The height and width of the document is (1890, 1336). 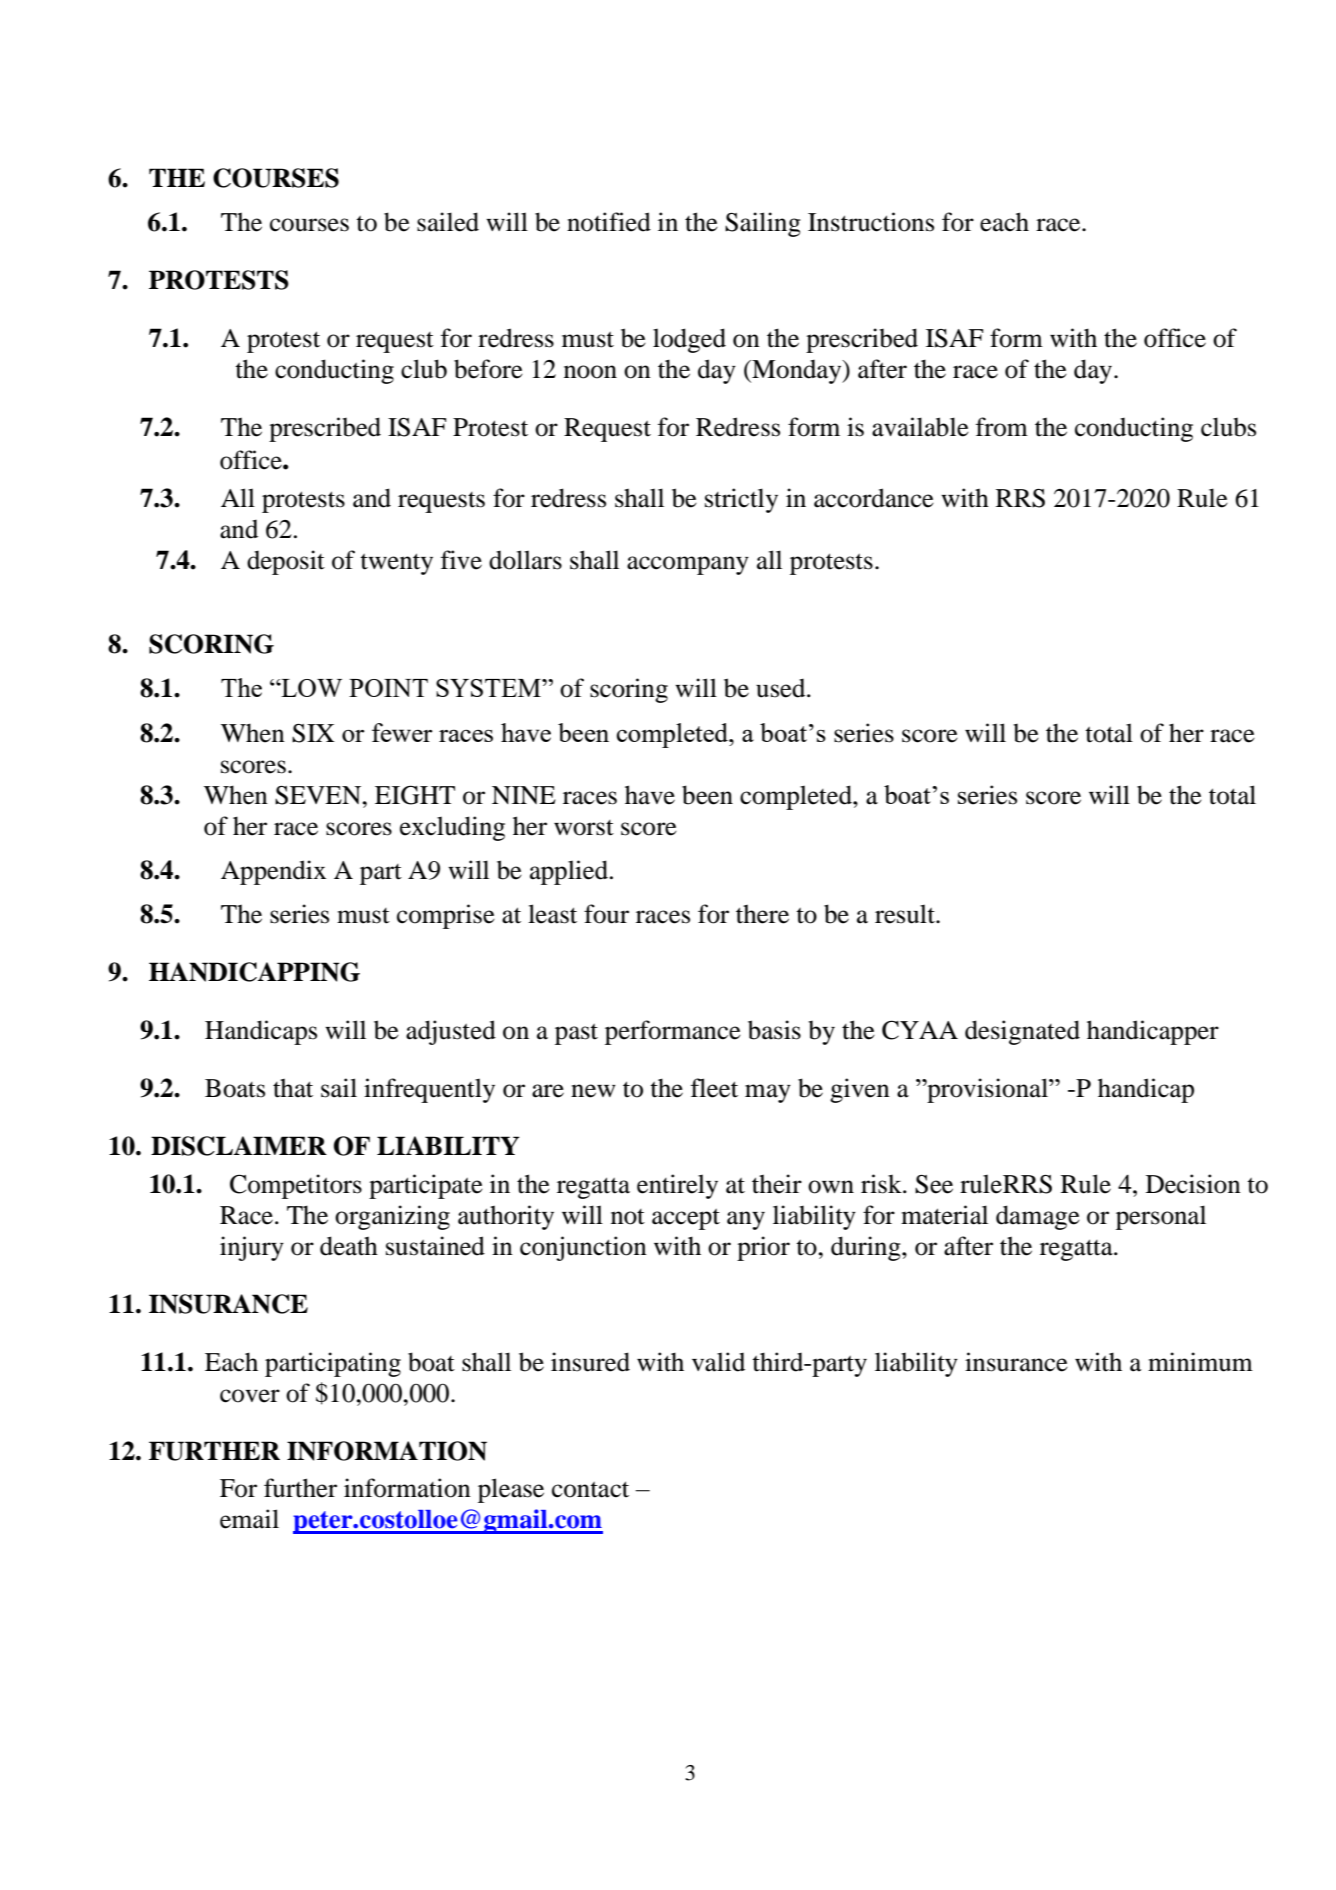 What do you see at coordinates (871, 222) in the document?
I see `Instructions` at bounding box center [871, 222].
